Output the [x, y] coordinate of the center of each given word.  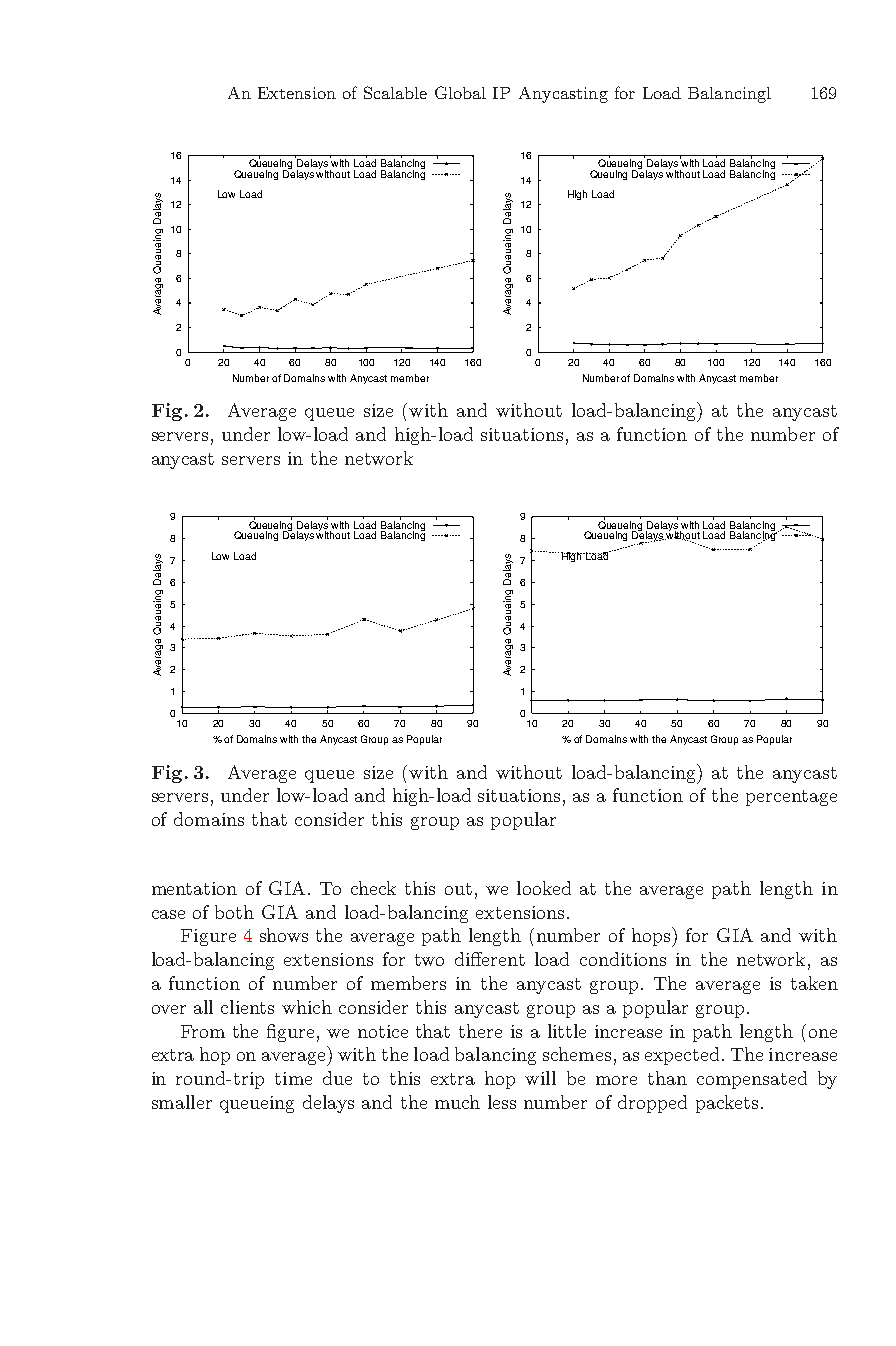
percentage [791, 798]
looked [544, 888]
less [502, 1102]
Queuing [608, 175]
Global [460, 92]
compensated [752, 1080]
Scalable [395, 92]
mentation [194, 888]
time [293, 1078]
